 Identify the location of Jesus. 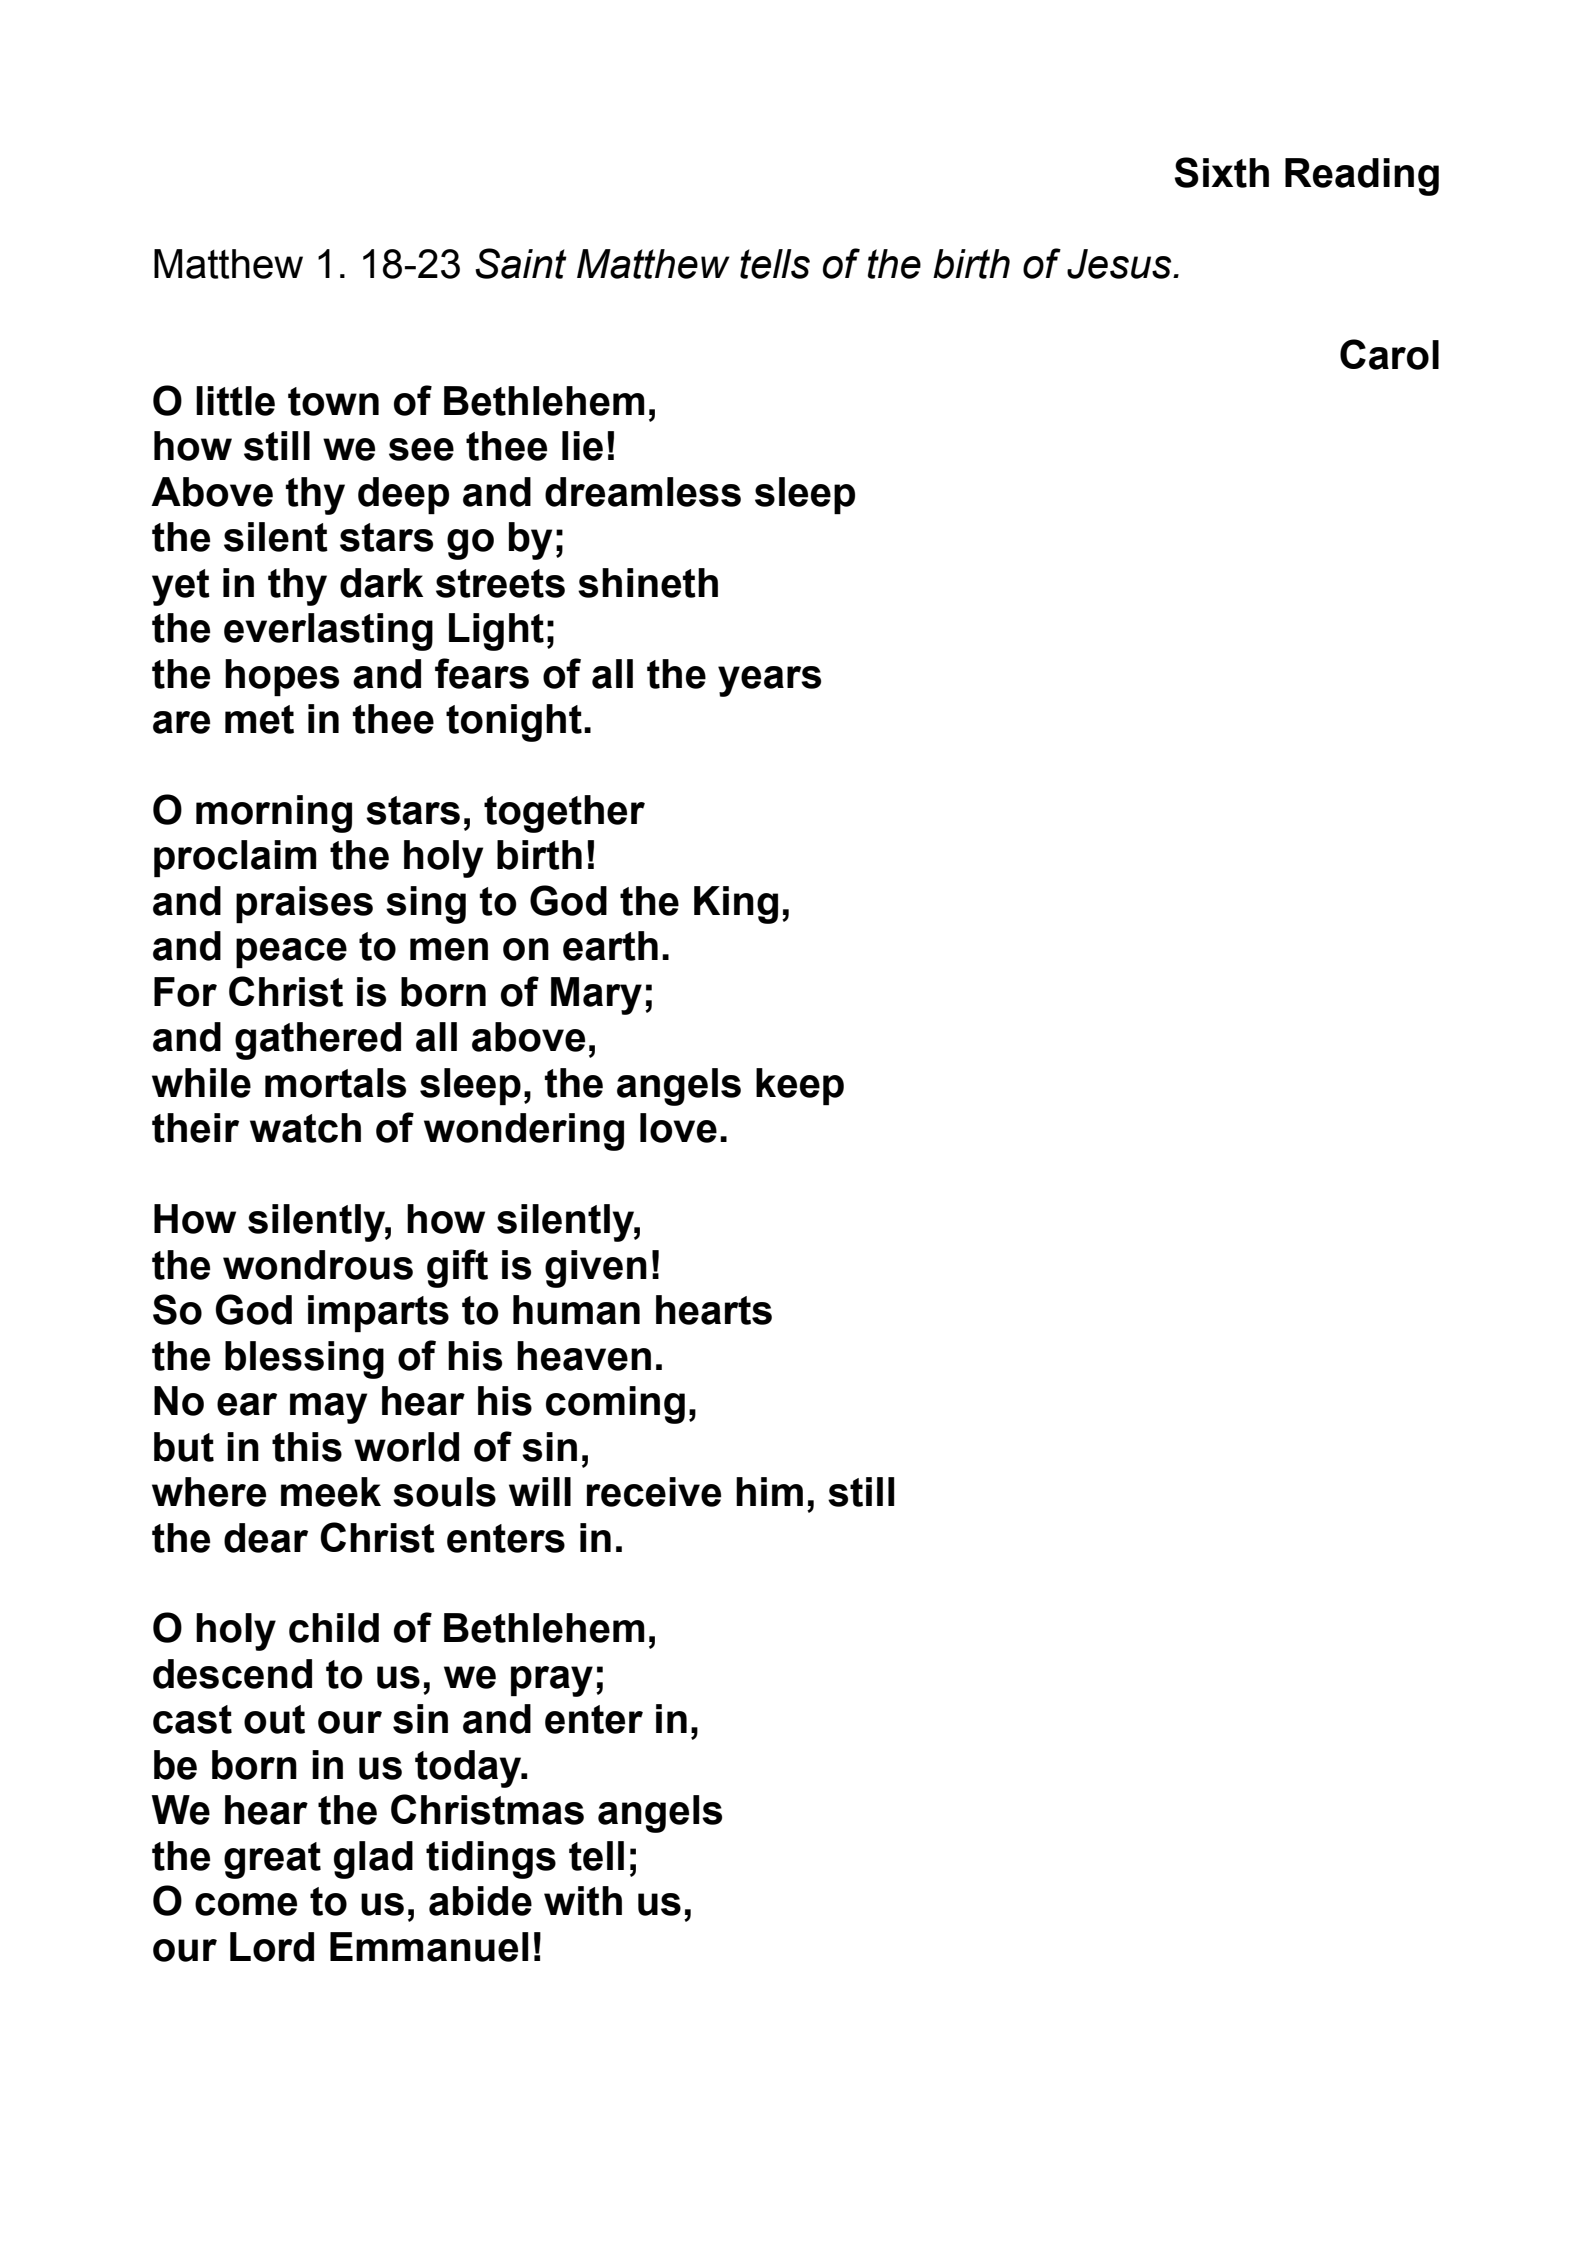
(1120, 264).
